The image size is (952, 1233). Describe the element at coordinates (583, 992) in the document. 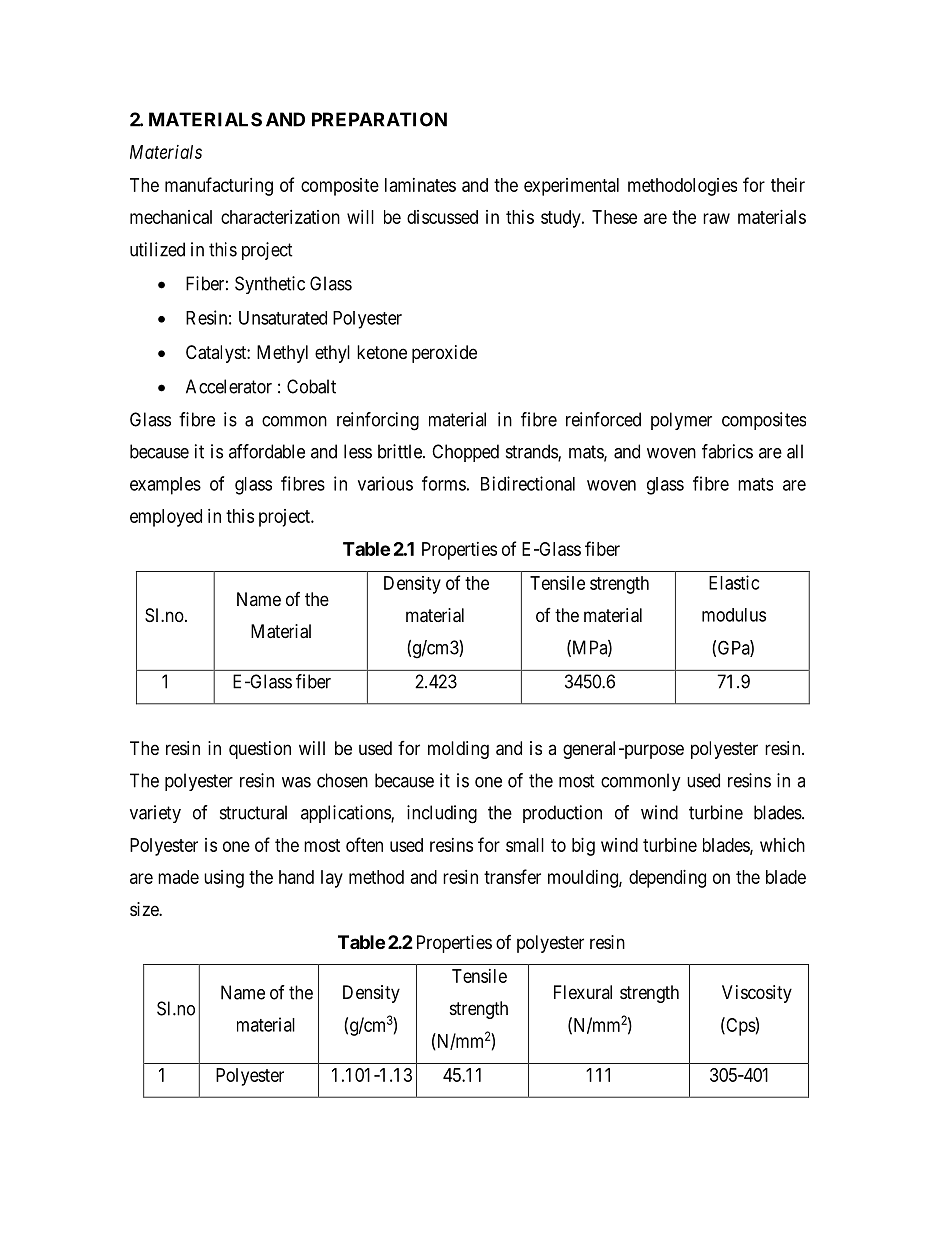

I see `Flexural` at that location.
